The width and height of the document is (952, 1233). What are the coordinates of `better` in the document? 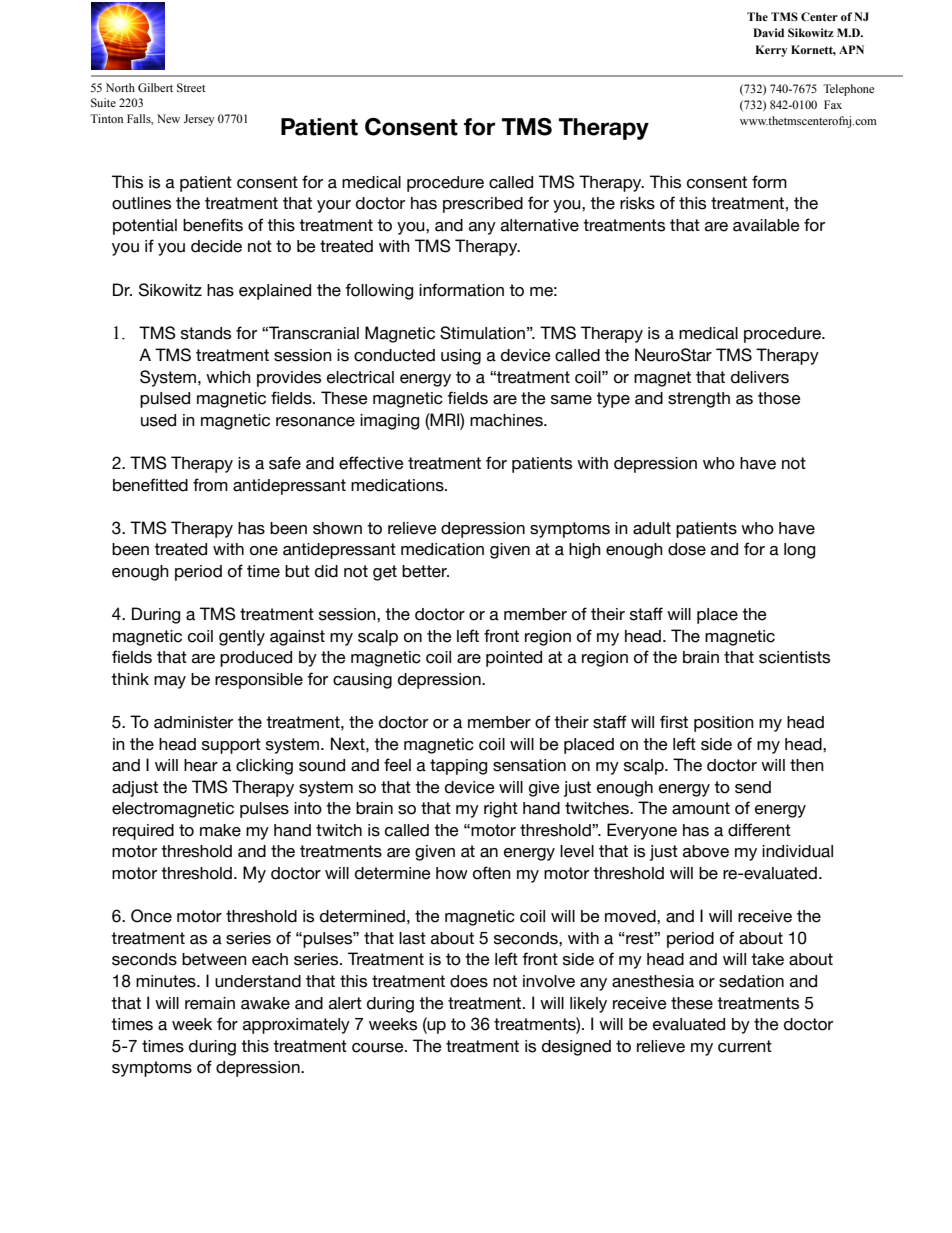 It's located at (425, 571).
